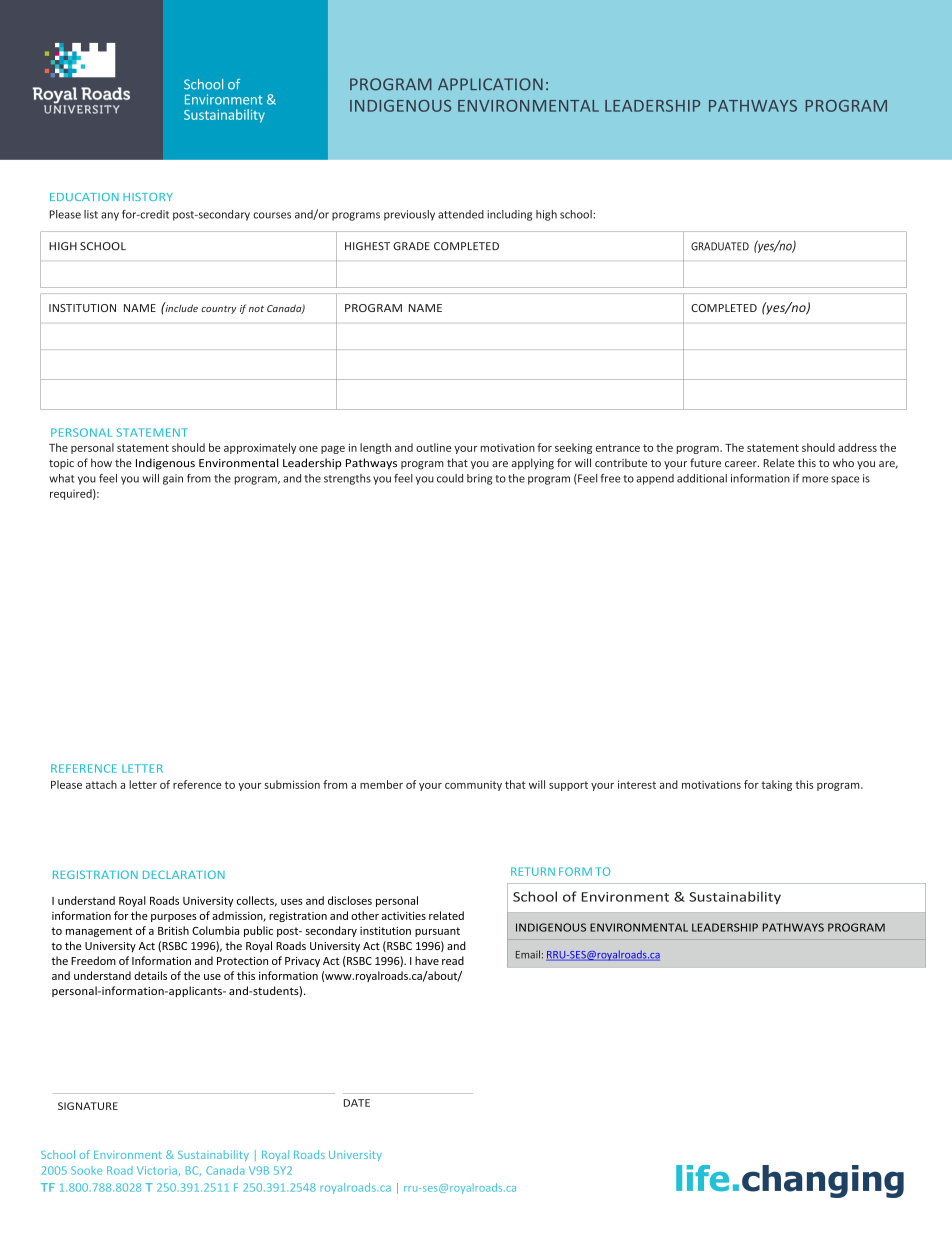 This screenshot has width=952, height=1233. Describe the element at coordinates (702, 478) in the screenshot. I see `additional` at that location.
